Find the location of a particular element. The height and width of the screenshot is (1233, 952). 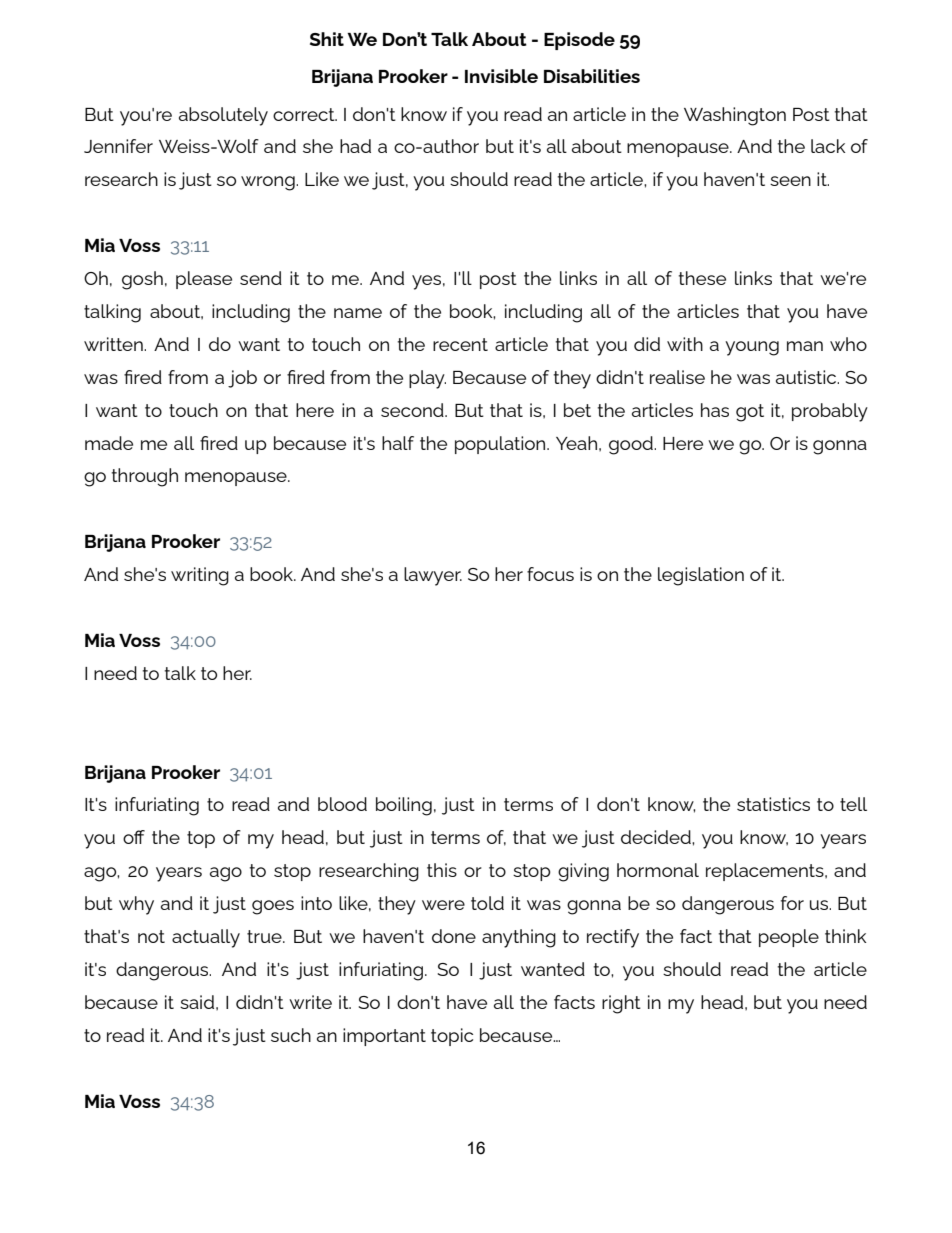

through is located at coordinates (145, 477).
